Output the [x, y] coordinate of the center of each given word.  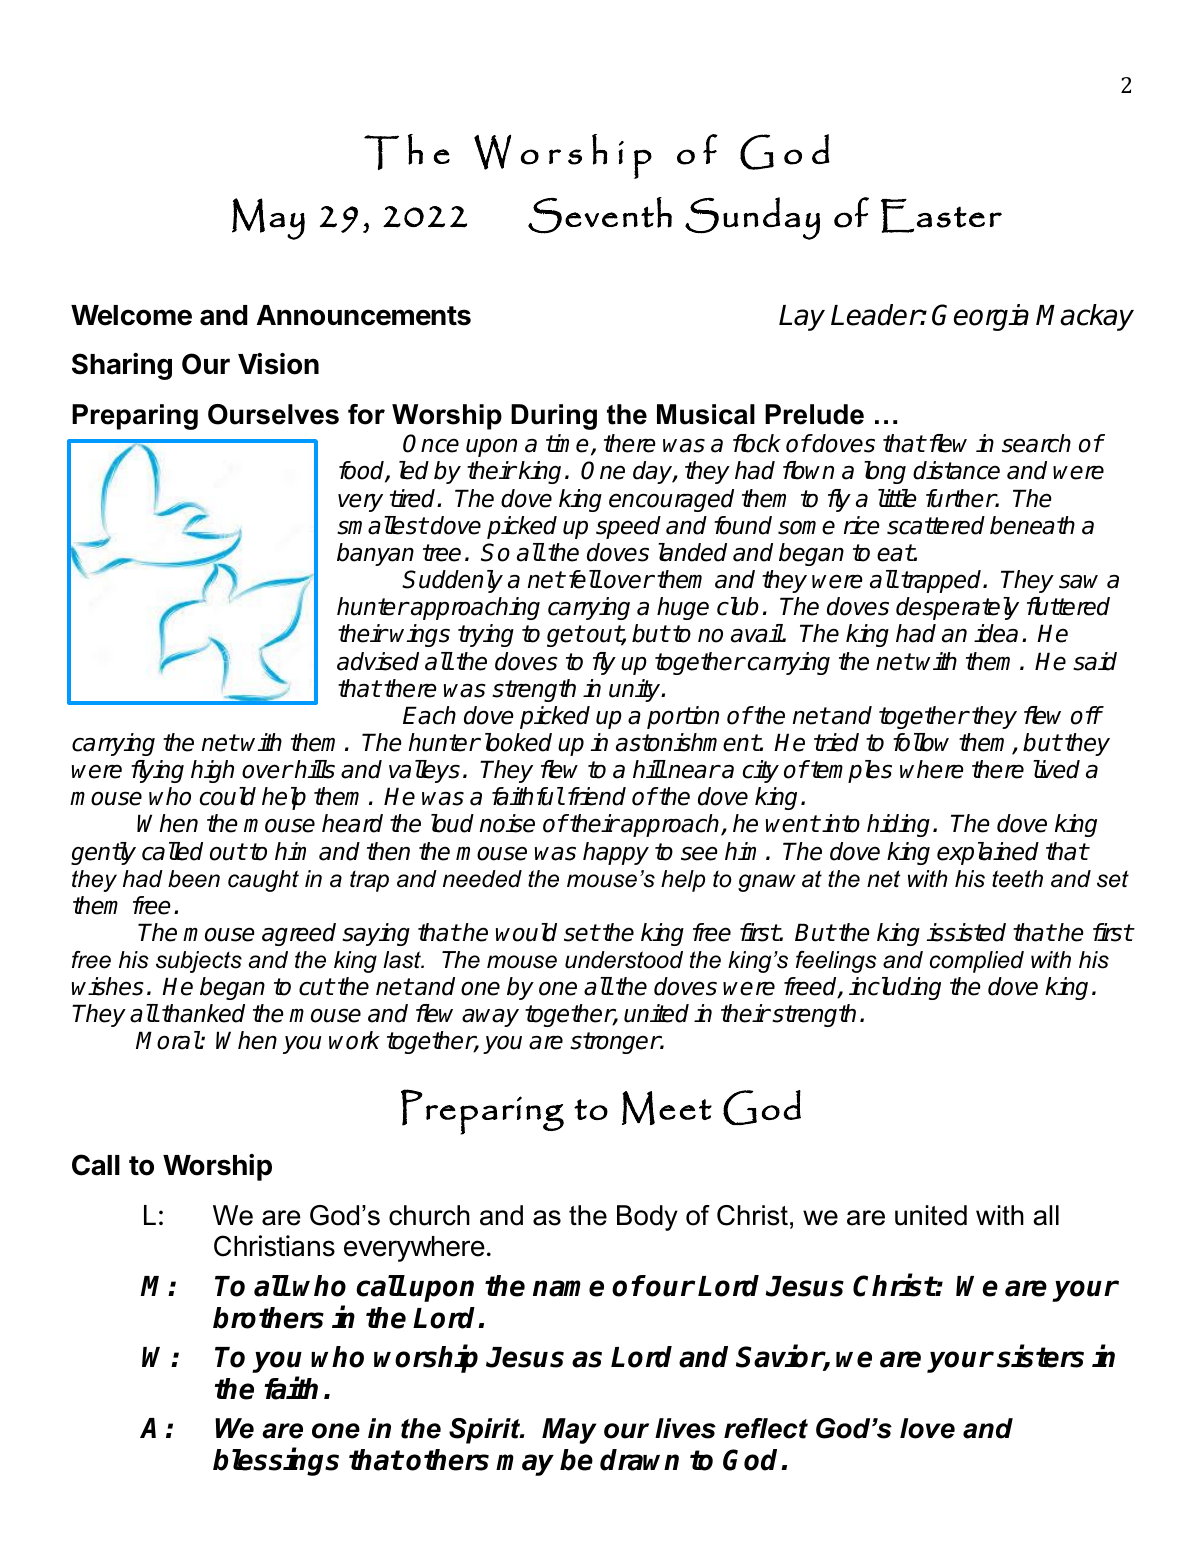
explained [988, 853]
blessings [276, 1462]
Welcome [131, 315]
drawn [639, 1460]
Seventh [600, 215]
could [228, 796]
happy [616, 853]
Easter [941, 216]
